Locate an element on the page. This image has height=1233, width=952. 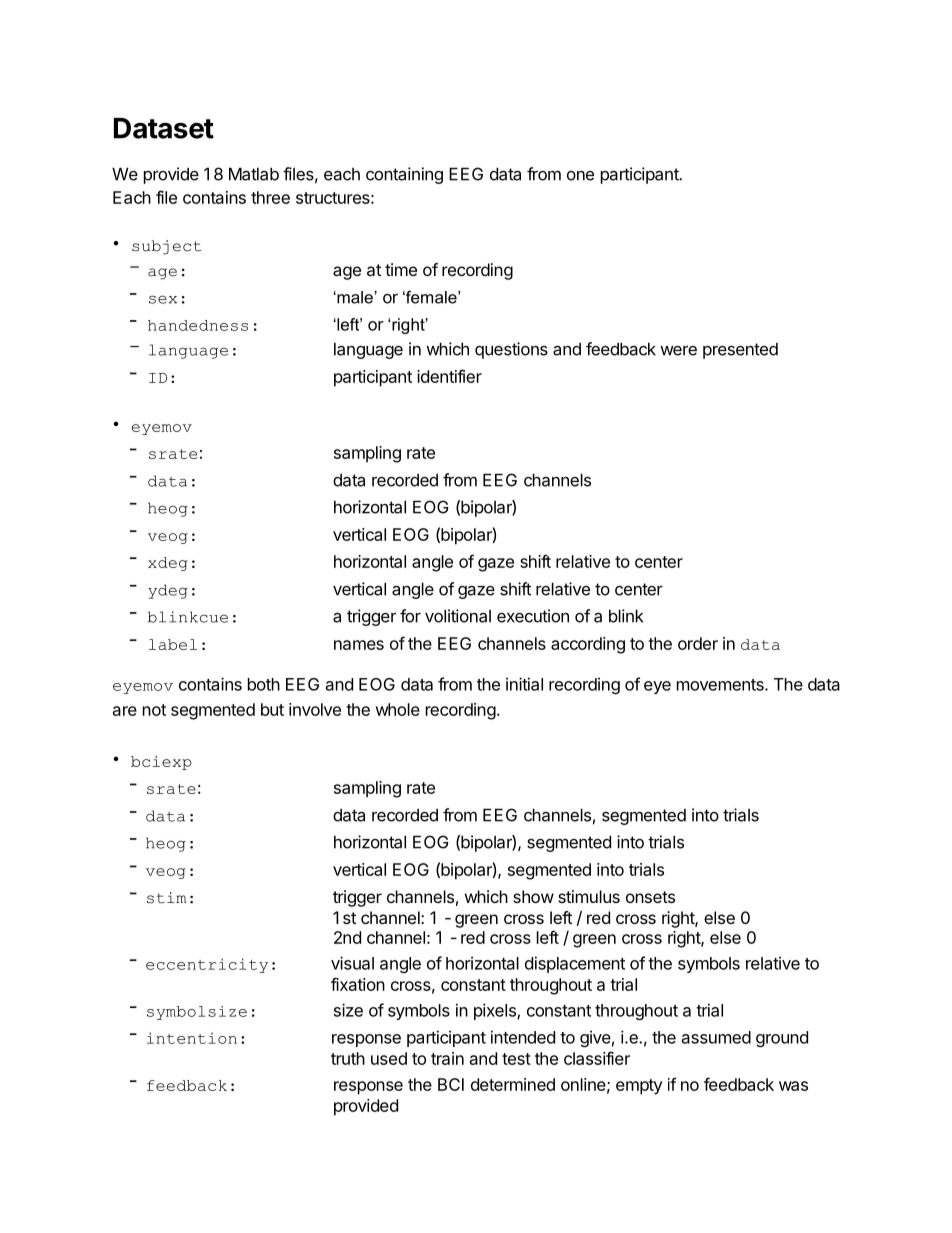
whole is located at coordinates (397, 709).
